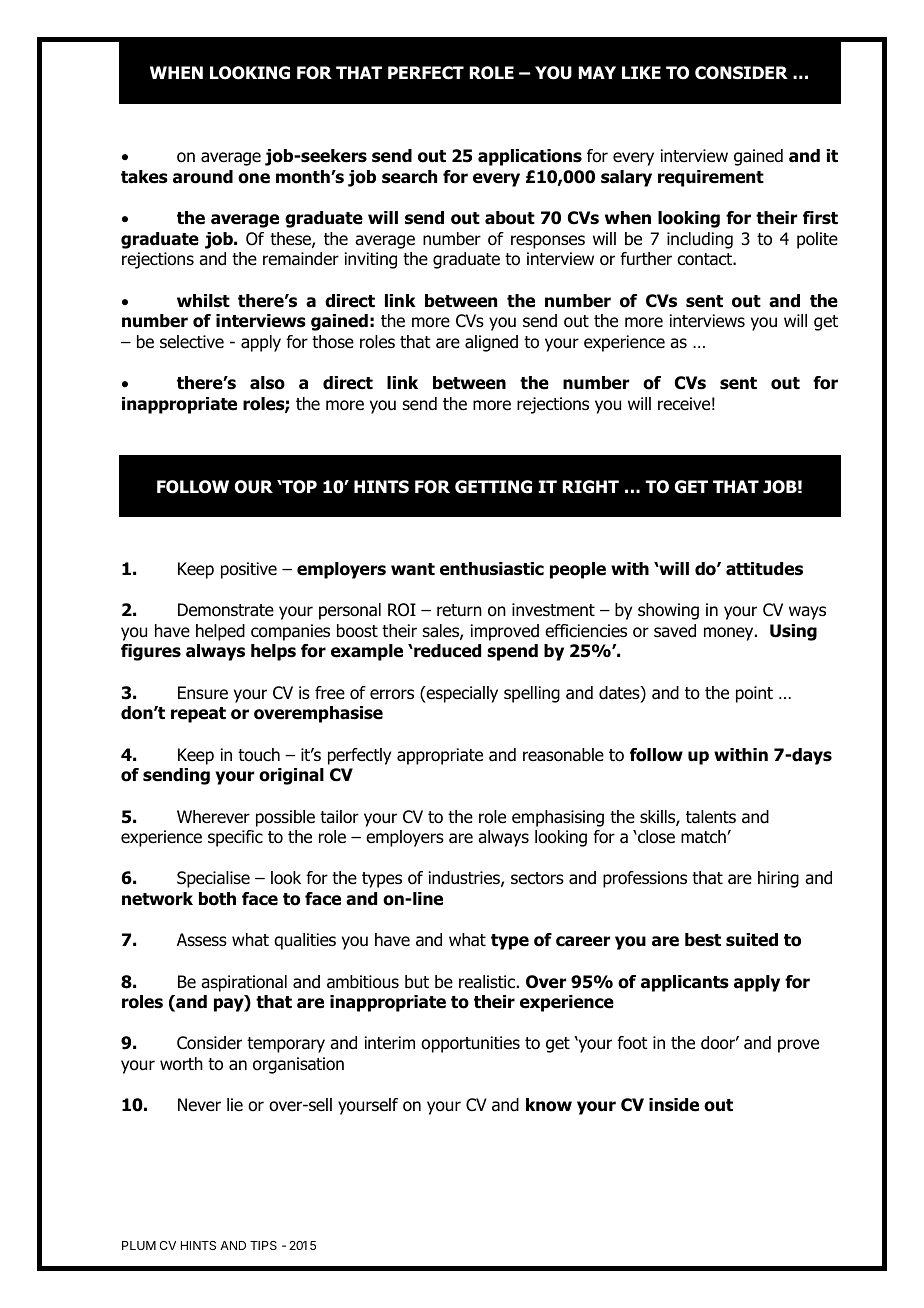 The height and width of the image is (1308, 924). What do you see at coordinates (263, 1245) in the image?
I see `TIPS` at bounding box center [263, 1245].
